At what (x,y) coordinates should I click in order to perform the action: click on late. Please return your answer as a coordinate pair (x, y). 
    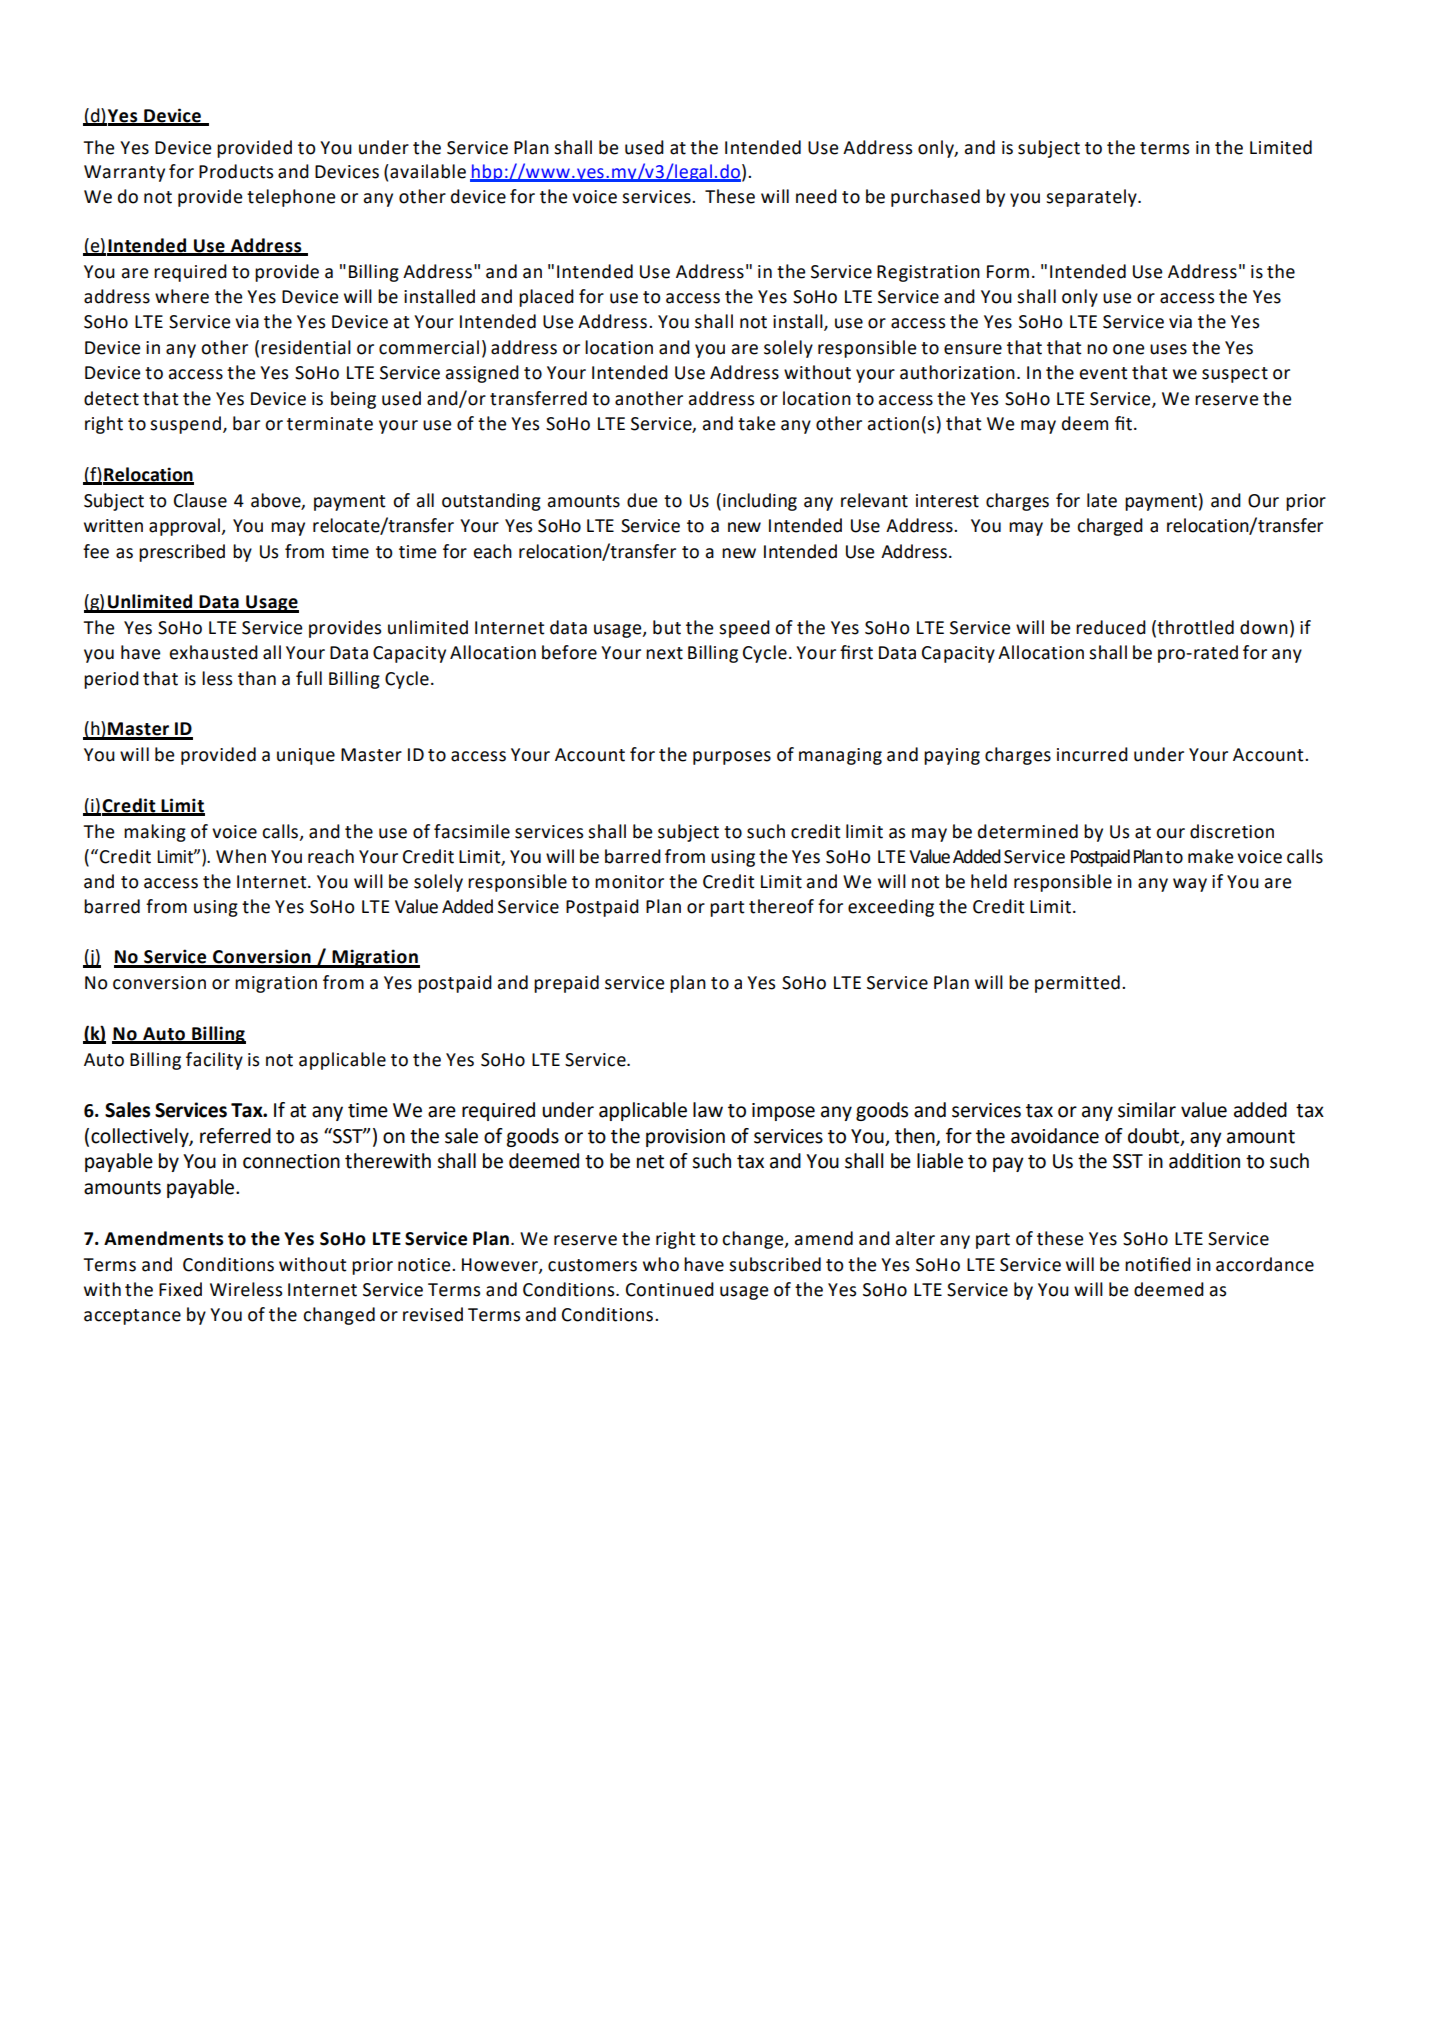
    Looking at the image, I should click on (1102, 500).
